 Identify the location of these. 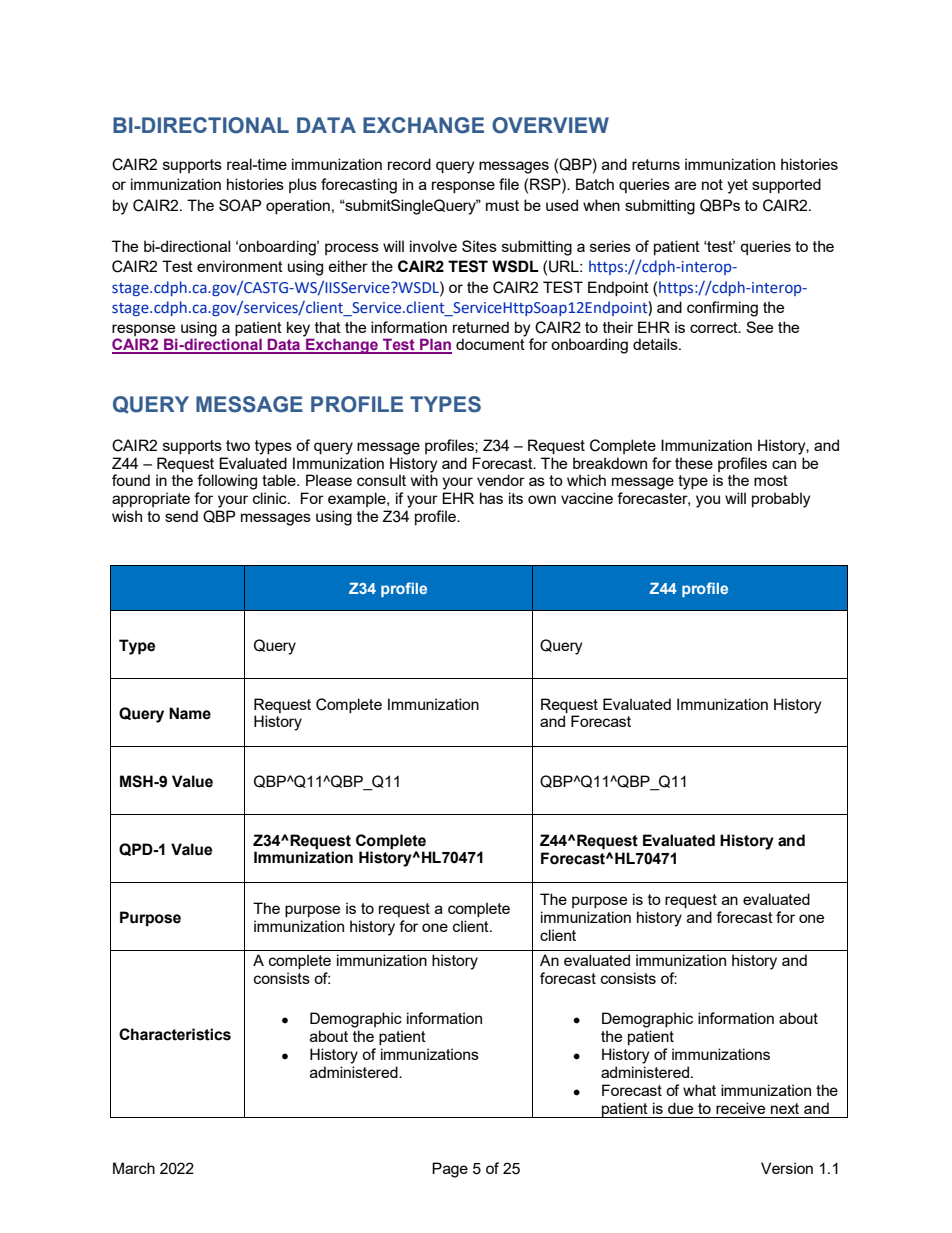
(694, 463).
